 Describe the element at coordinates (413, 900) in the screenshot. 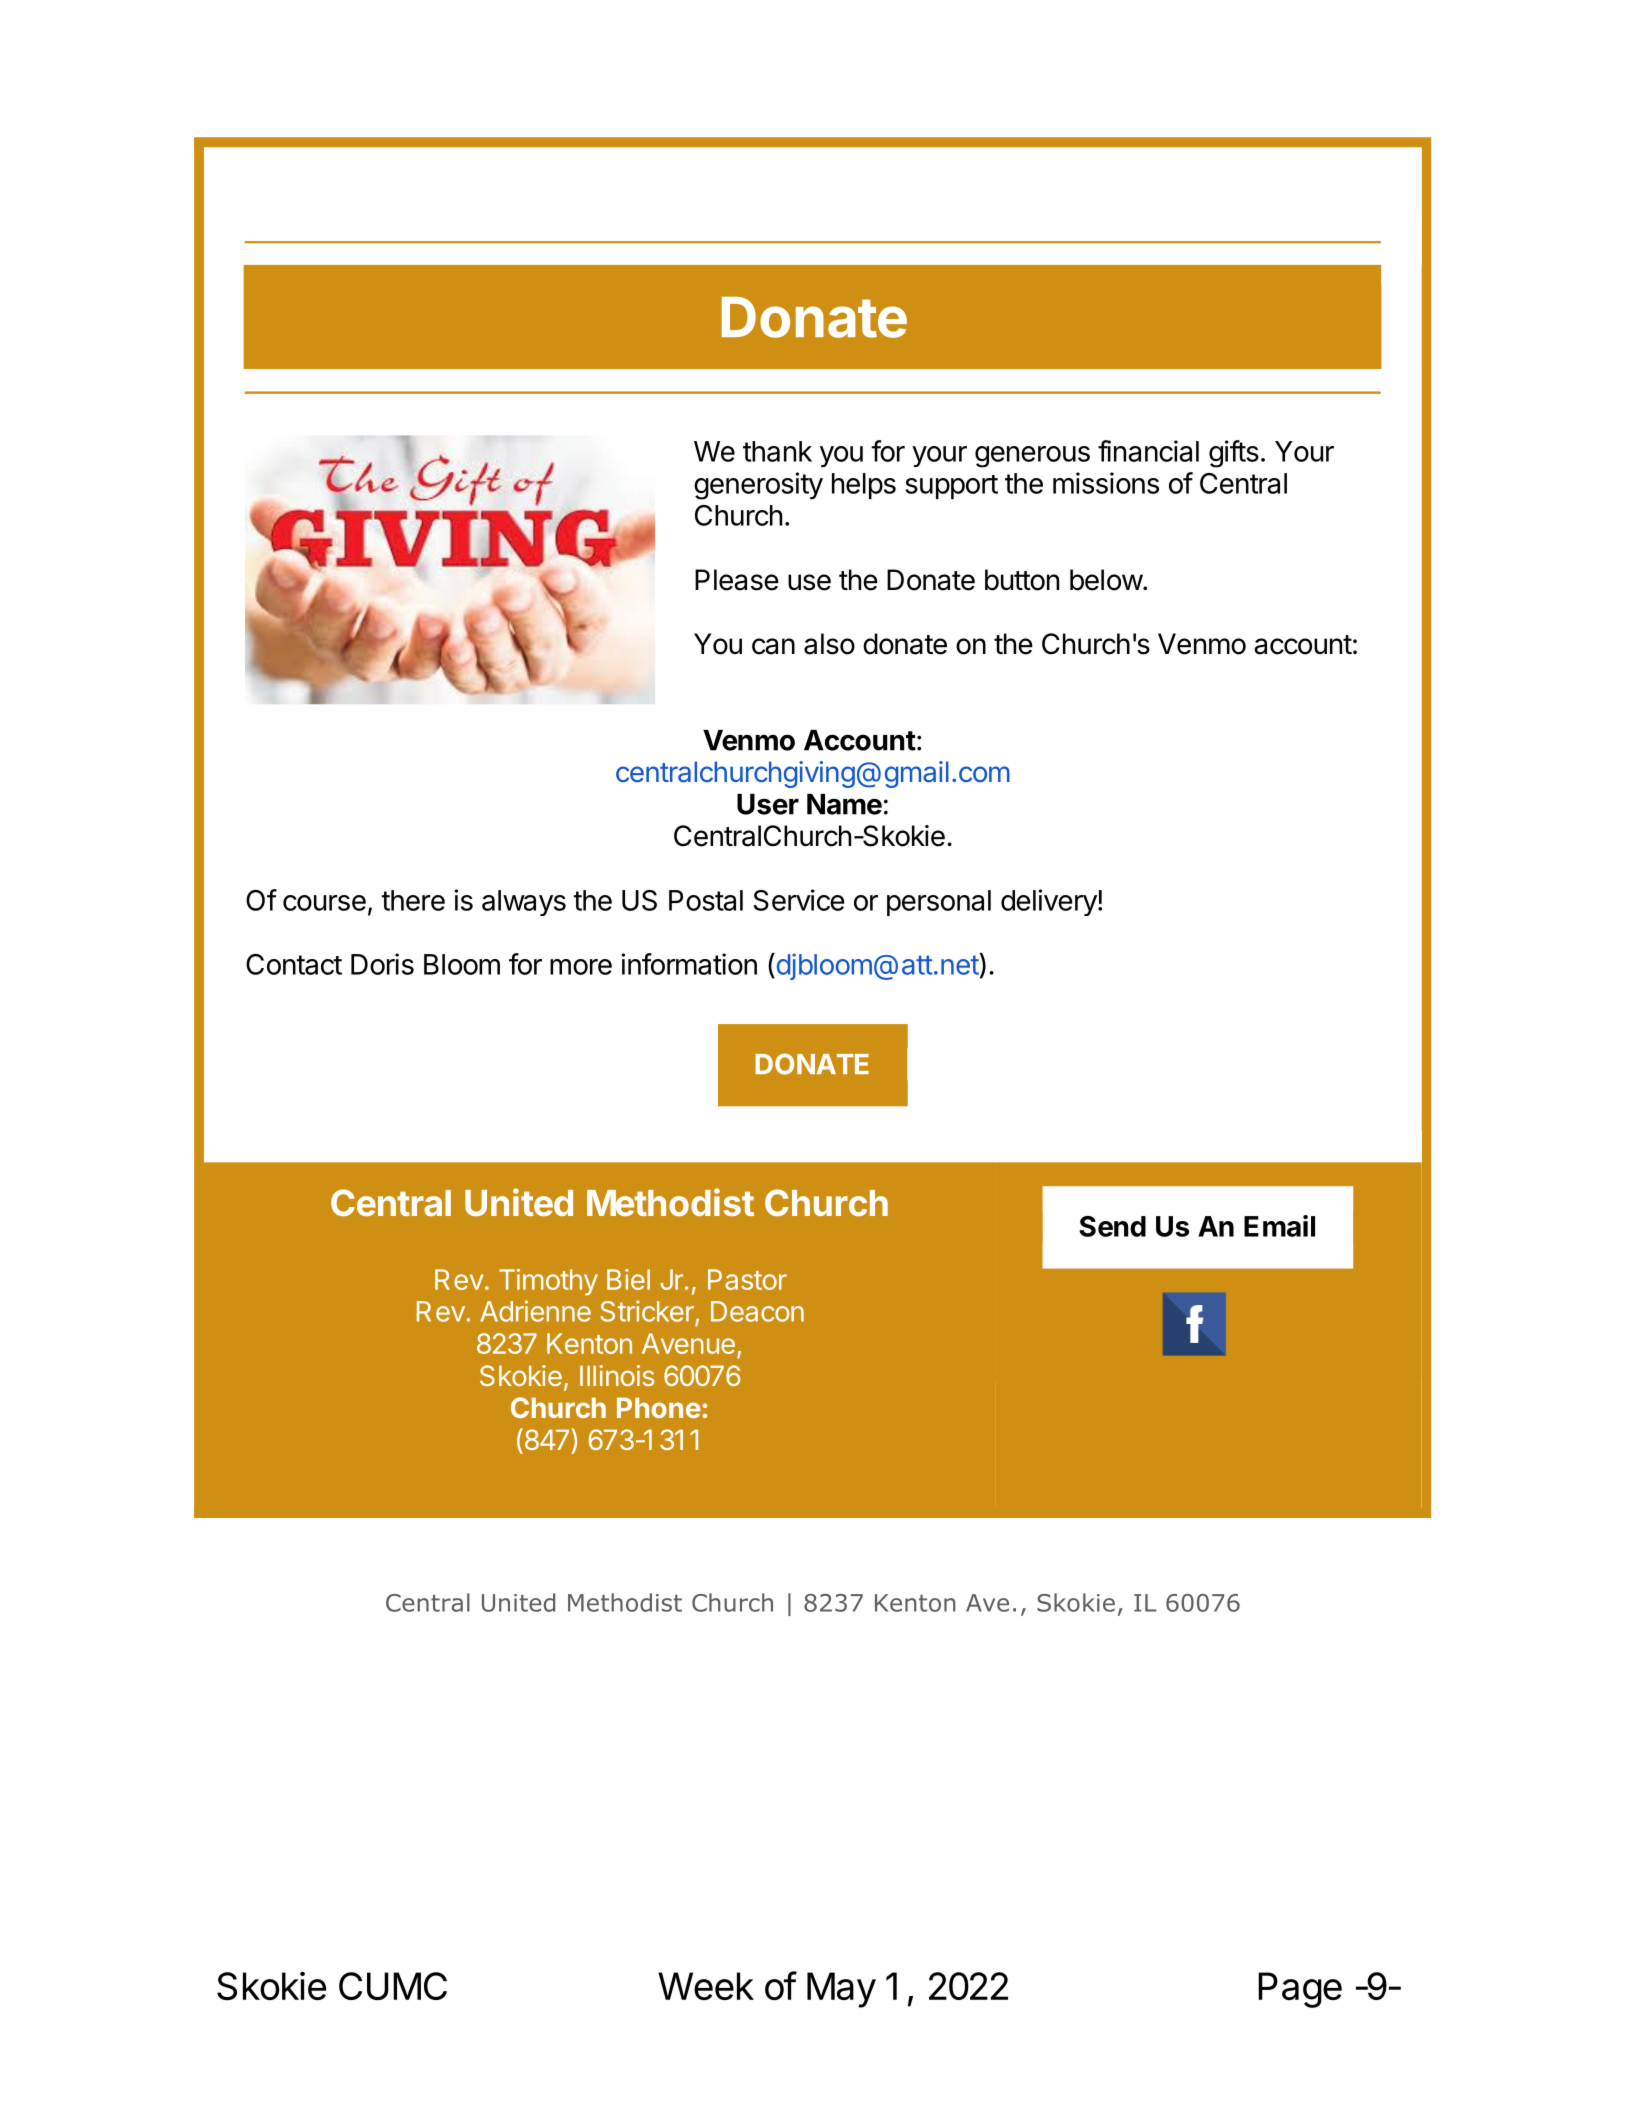

I see `there` at that location.
